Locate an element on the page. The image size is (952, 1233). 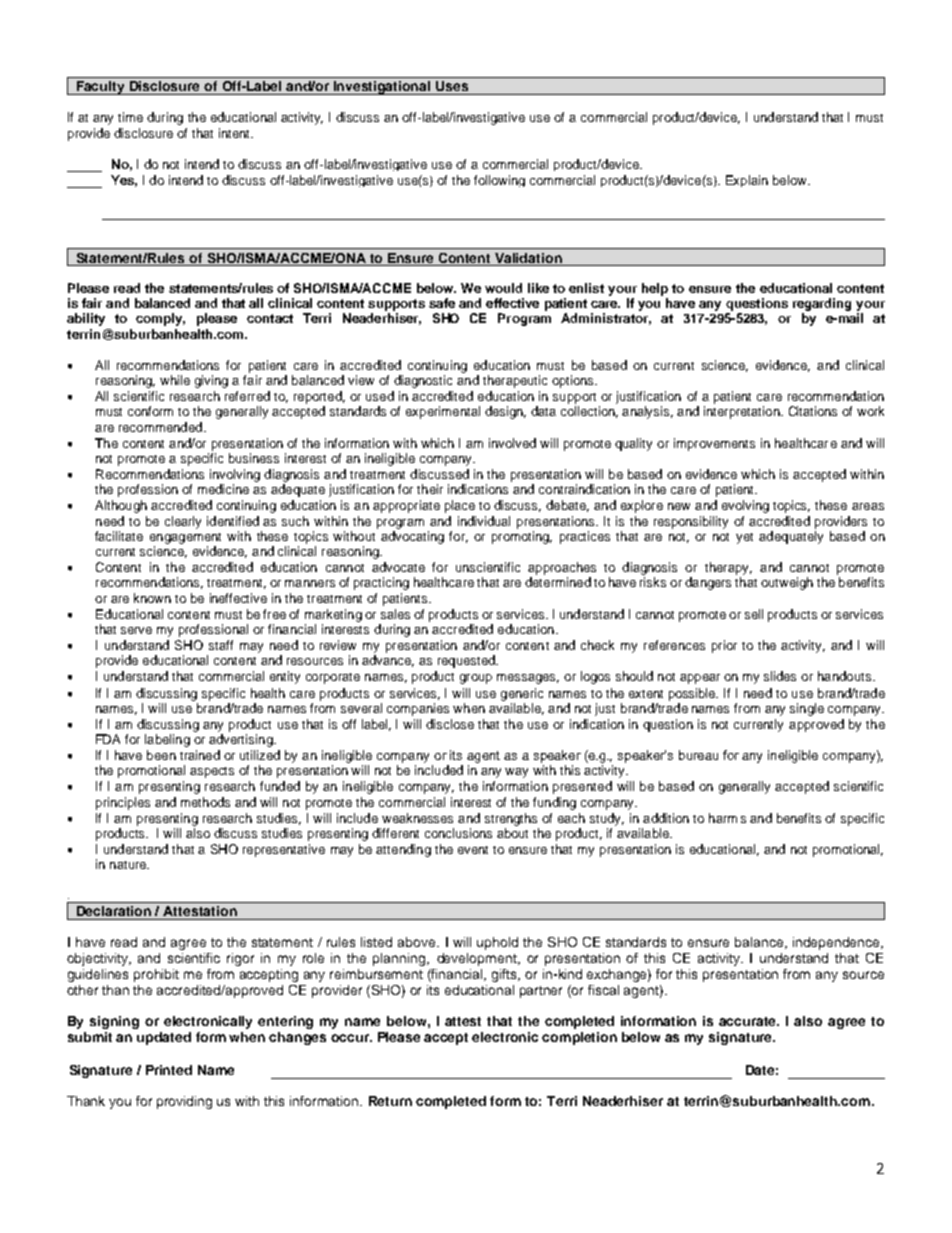
Explain is located at coordinates (747, 181).
